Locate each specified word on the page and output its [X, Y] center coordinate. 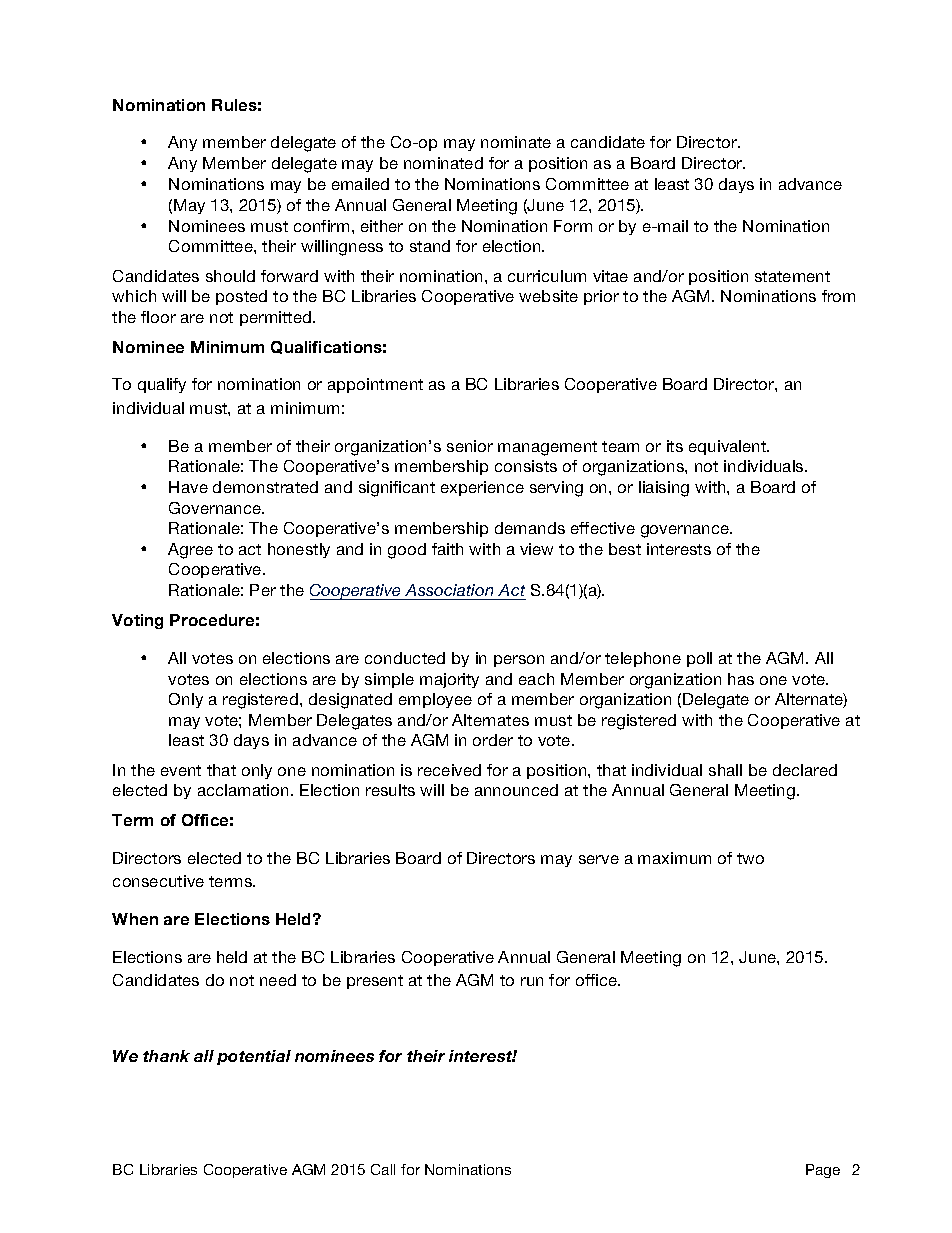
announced [516, 790]
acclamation [243, 790]
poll [699, 659]
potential [254, 1057]
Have [188, 487]
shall [725, 770]
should [230, 276]
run [532, 981]
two [750, 858]
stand [430, 246]
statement [792, 276]
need [278, 980]
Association [449, 590]
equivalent [729, 447]
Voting [137, 621]
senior [470, 446]
